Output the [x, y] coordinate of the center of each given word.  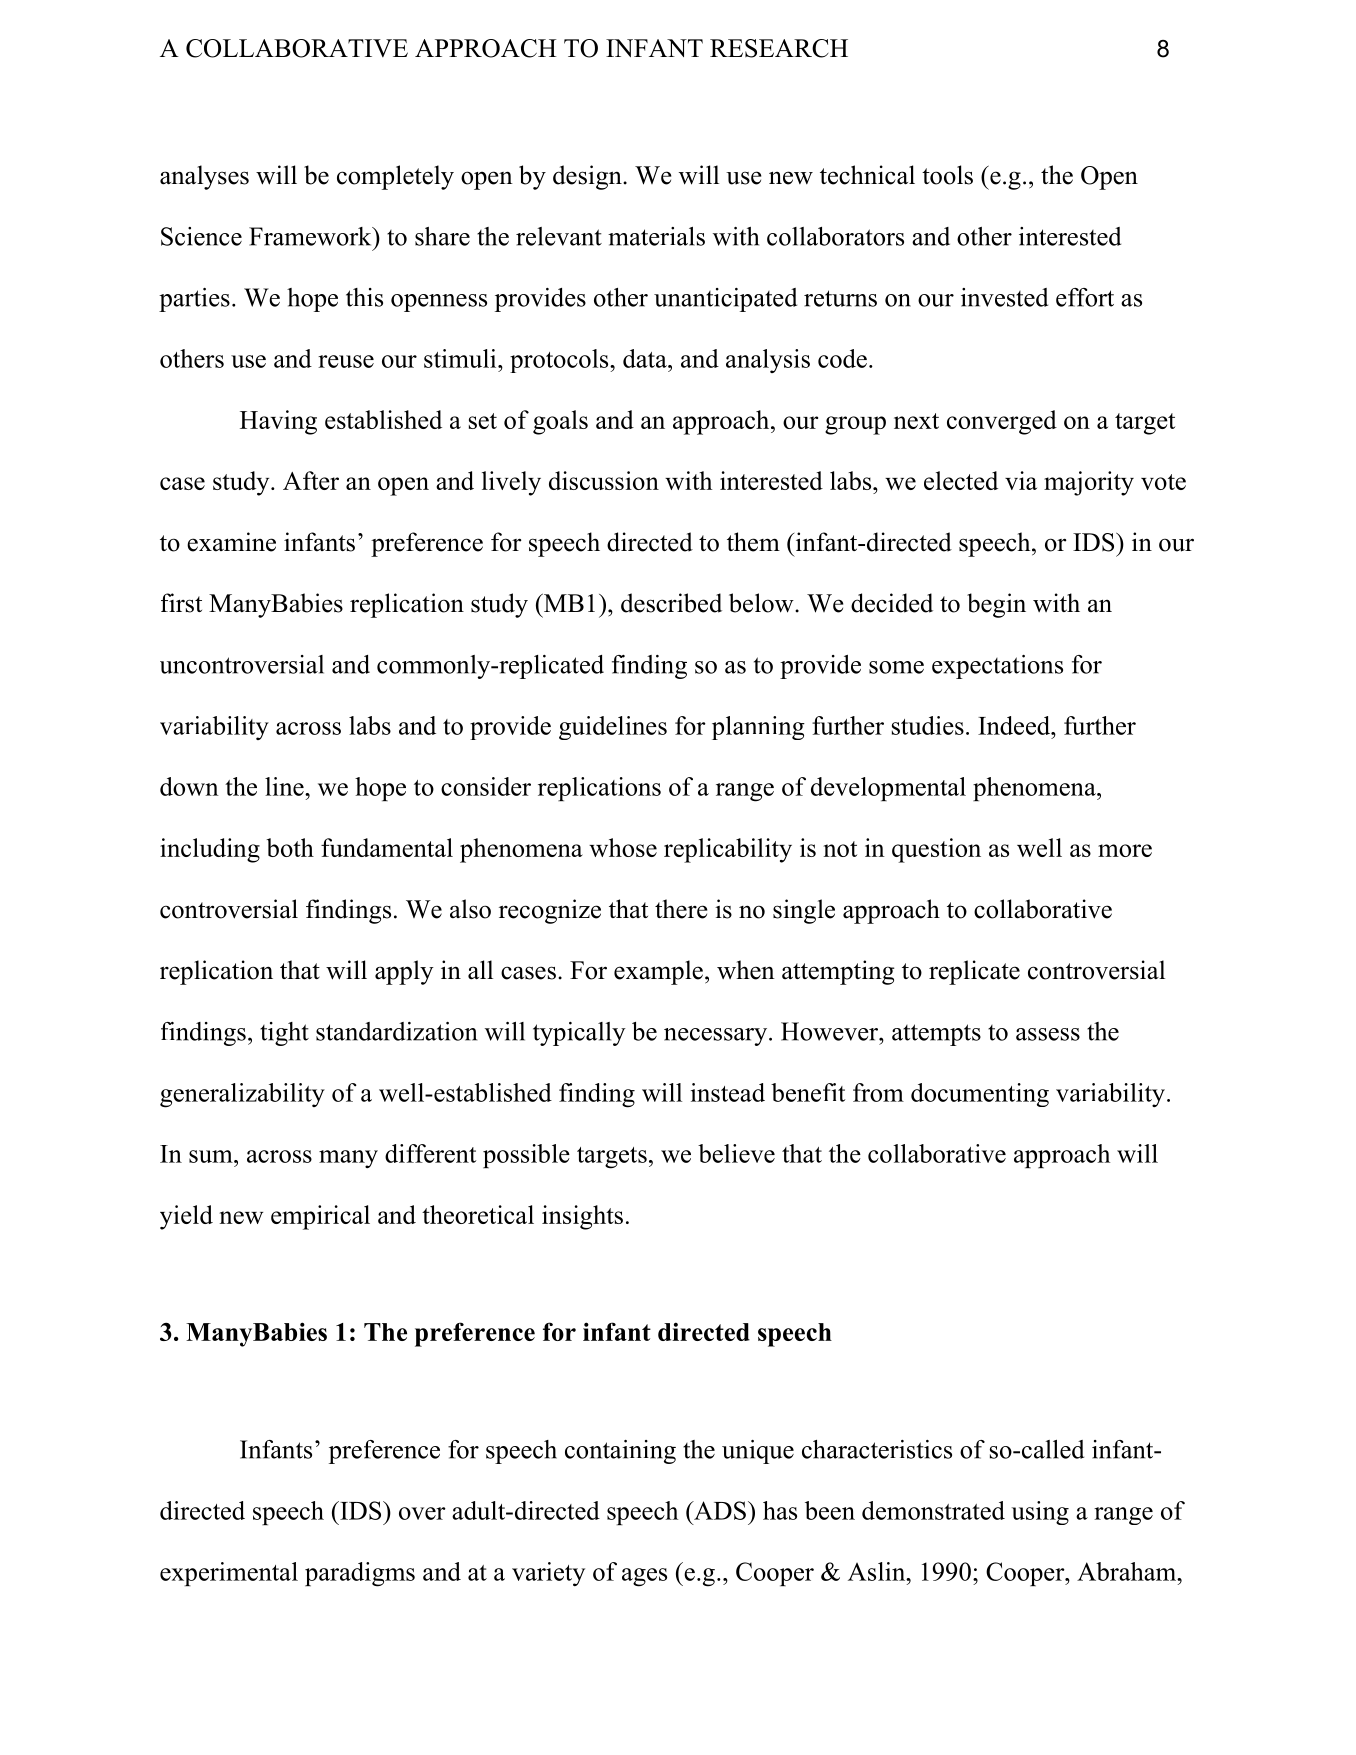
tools [947, 175]
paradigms [360, 1574]
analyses [204, 177]
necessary [717, 1037]
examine [231, 542]
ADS [719, 1510]
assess [1048, 1034]
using [1040, 1513]
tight [284, 1034]
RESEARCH [779, 48]
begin [996, 605]
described [671, 603]
